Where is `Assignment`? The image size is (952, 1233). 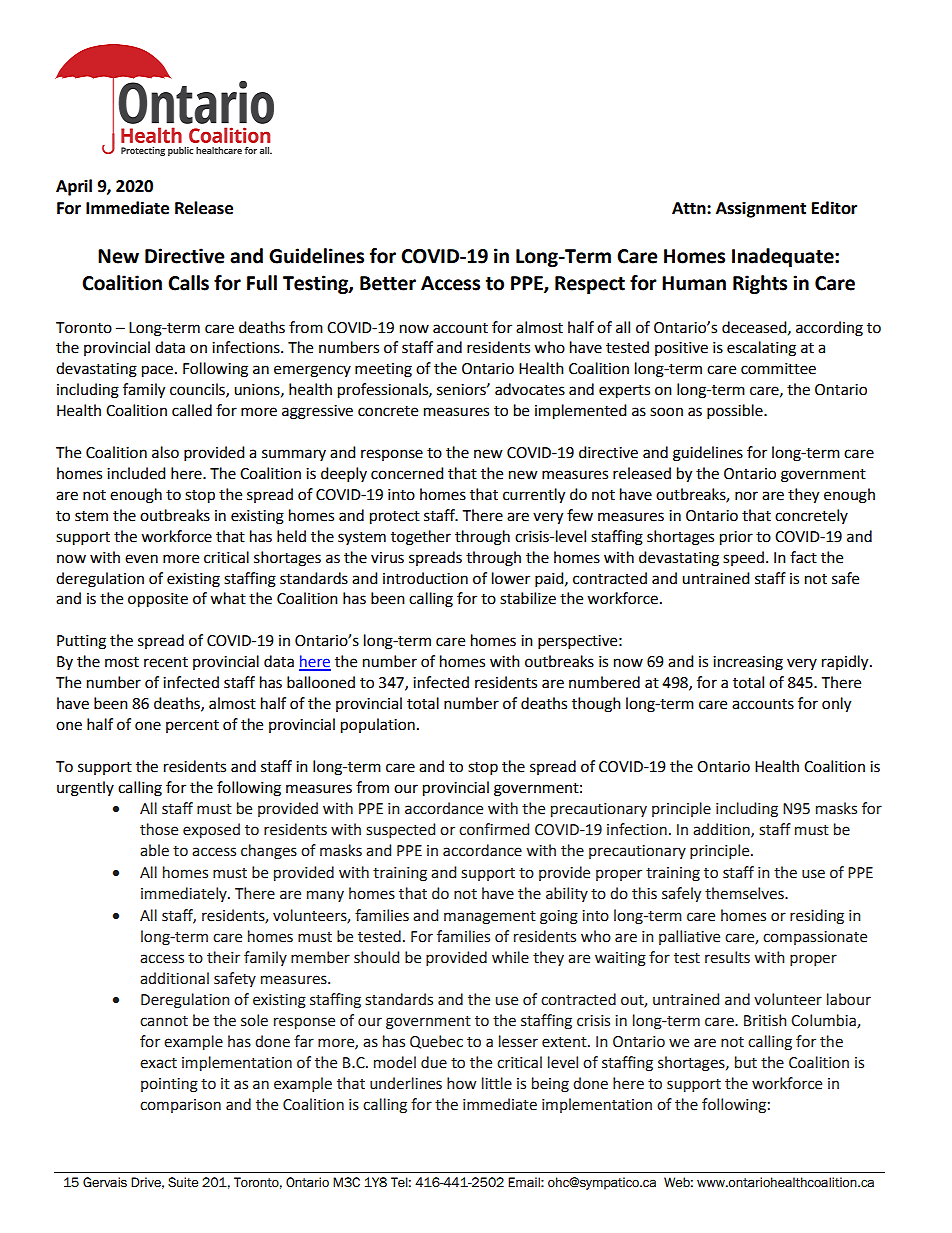
Assignment is located at coordinates (761, 209).
